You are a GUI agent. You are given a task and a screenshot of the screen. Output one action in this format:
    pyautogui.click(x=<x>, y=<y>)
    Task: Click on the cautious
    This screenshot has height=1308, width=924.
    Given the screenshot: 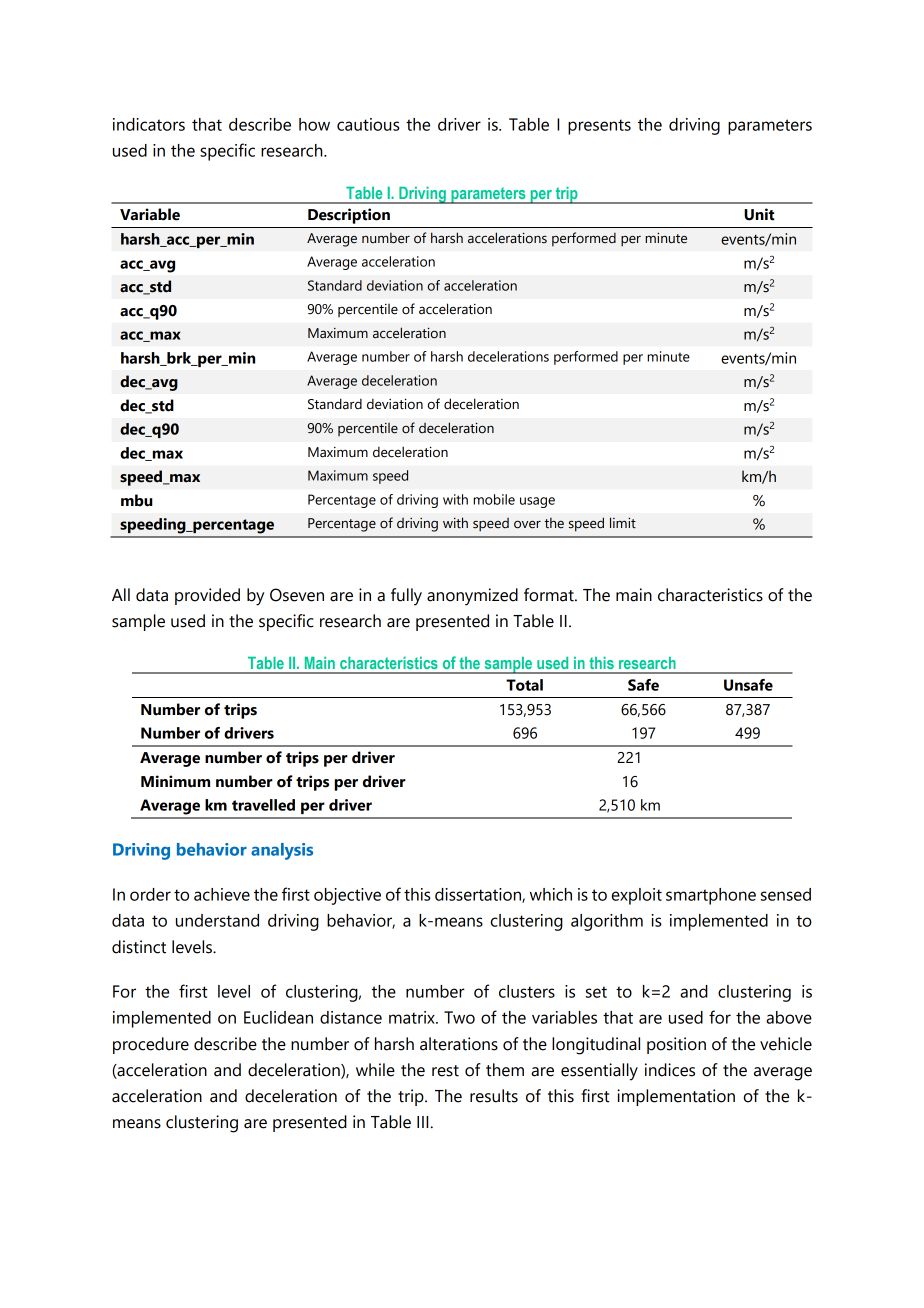 What is the action you would take?
    pyautogui.click(x=368, y=124)
